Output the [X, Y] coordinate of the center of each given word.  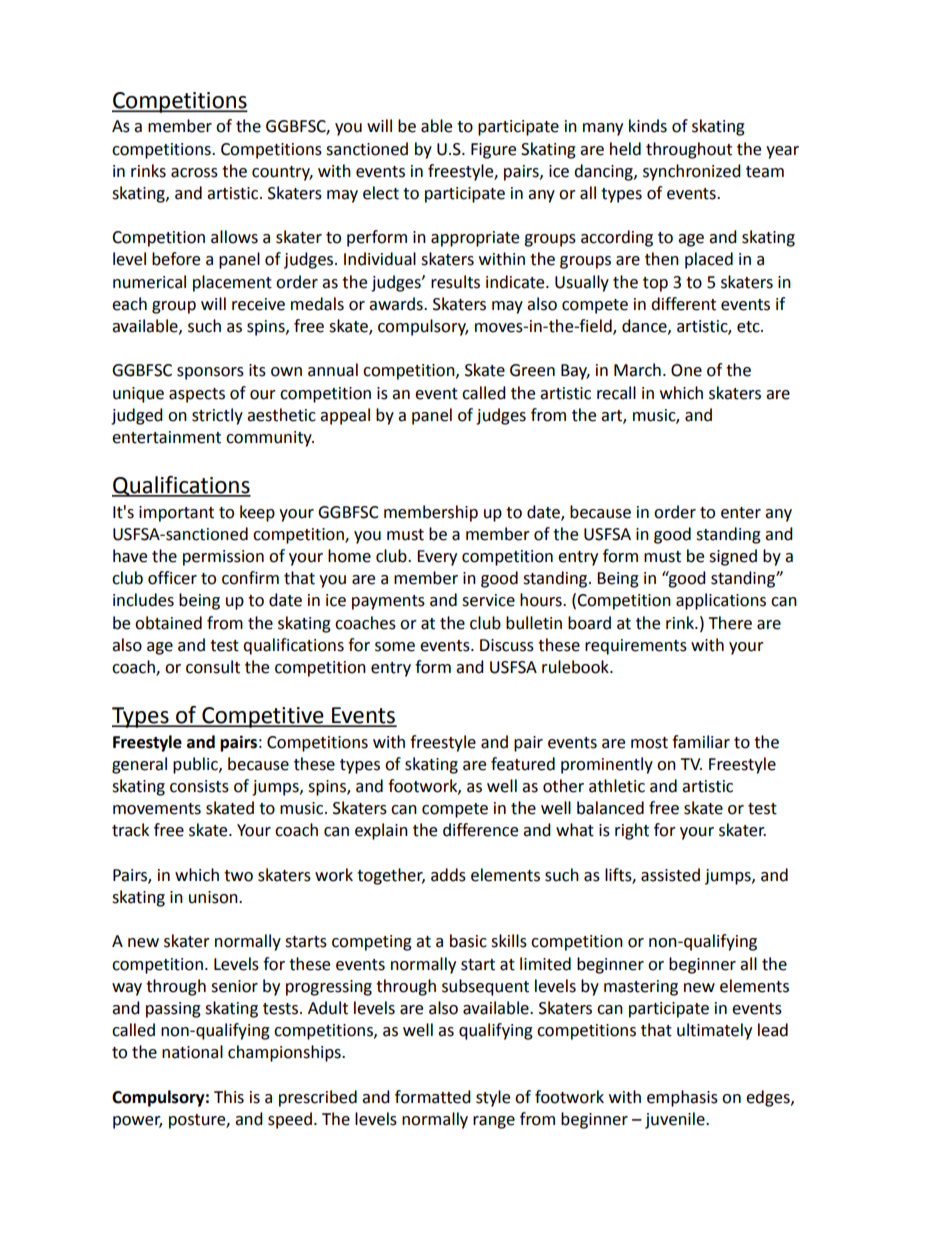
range [494, 1122]
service [488, 600]
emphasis [682, 1098]
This [229, 1097]
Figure [493, 151]
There [730, 623]
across [194, 173]
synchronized [692, 172]
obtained [168, 623]
